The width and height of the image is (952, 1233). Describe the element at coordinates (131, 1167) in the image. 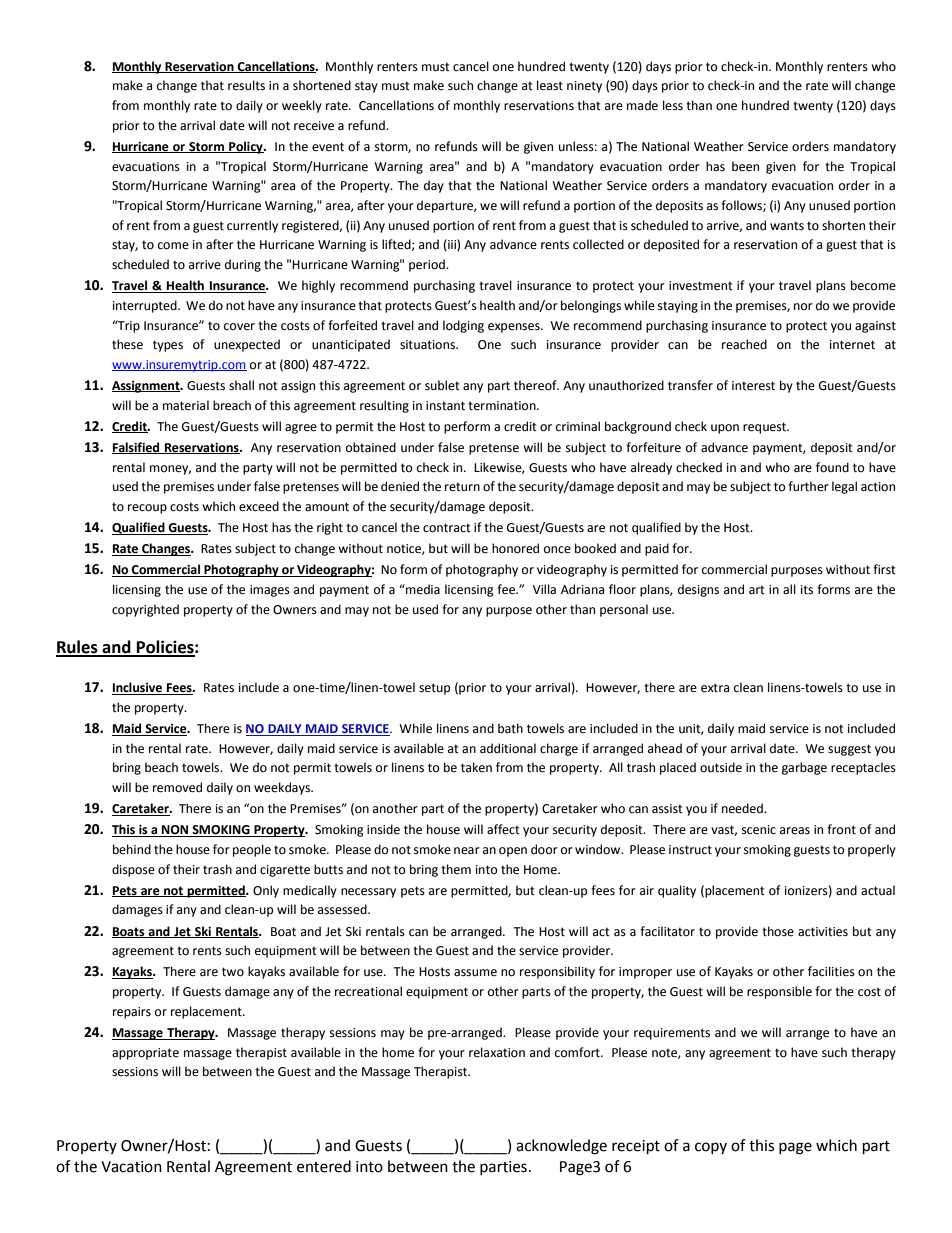

I see `Vacation` at that location.
